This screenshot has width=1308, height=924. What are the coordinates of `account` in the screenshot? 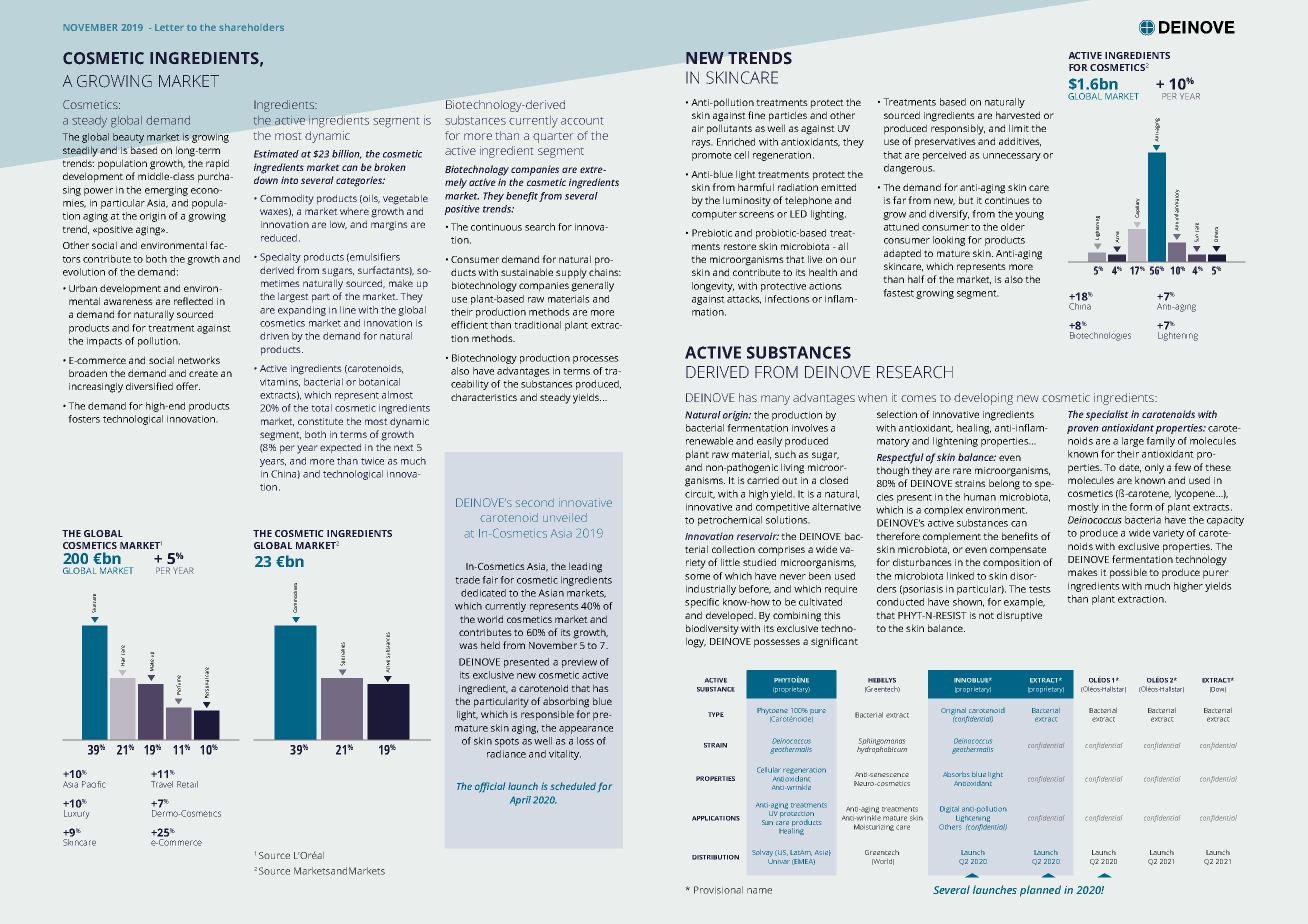 It's located at (582, 121).
